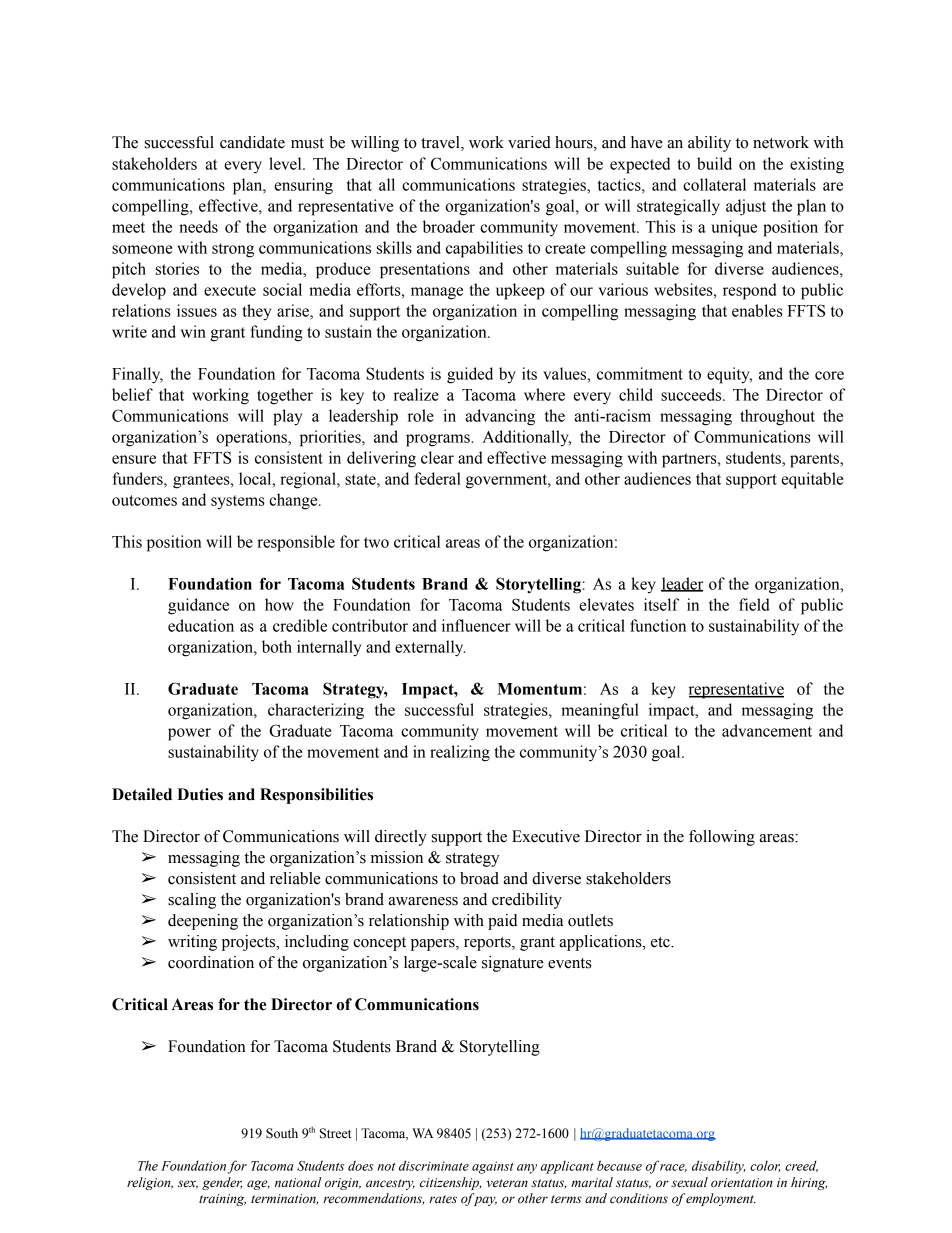  Describe the element at coordinates (692, 394) in the image. I see `succeeds` at that location.
